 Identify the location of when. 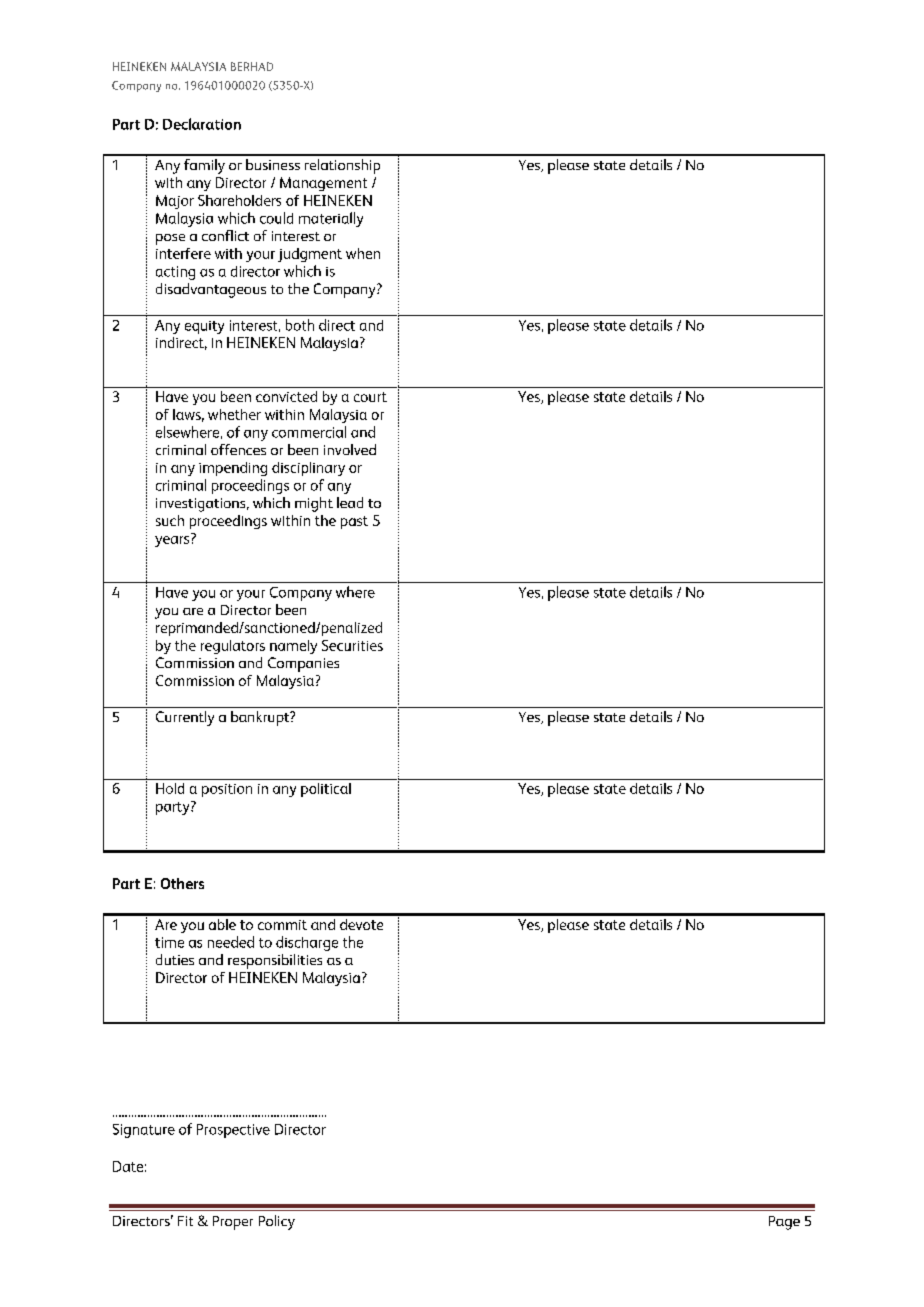
(363, 253).
